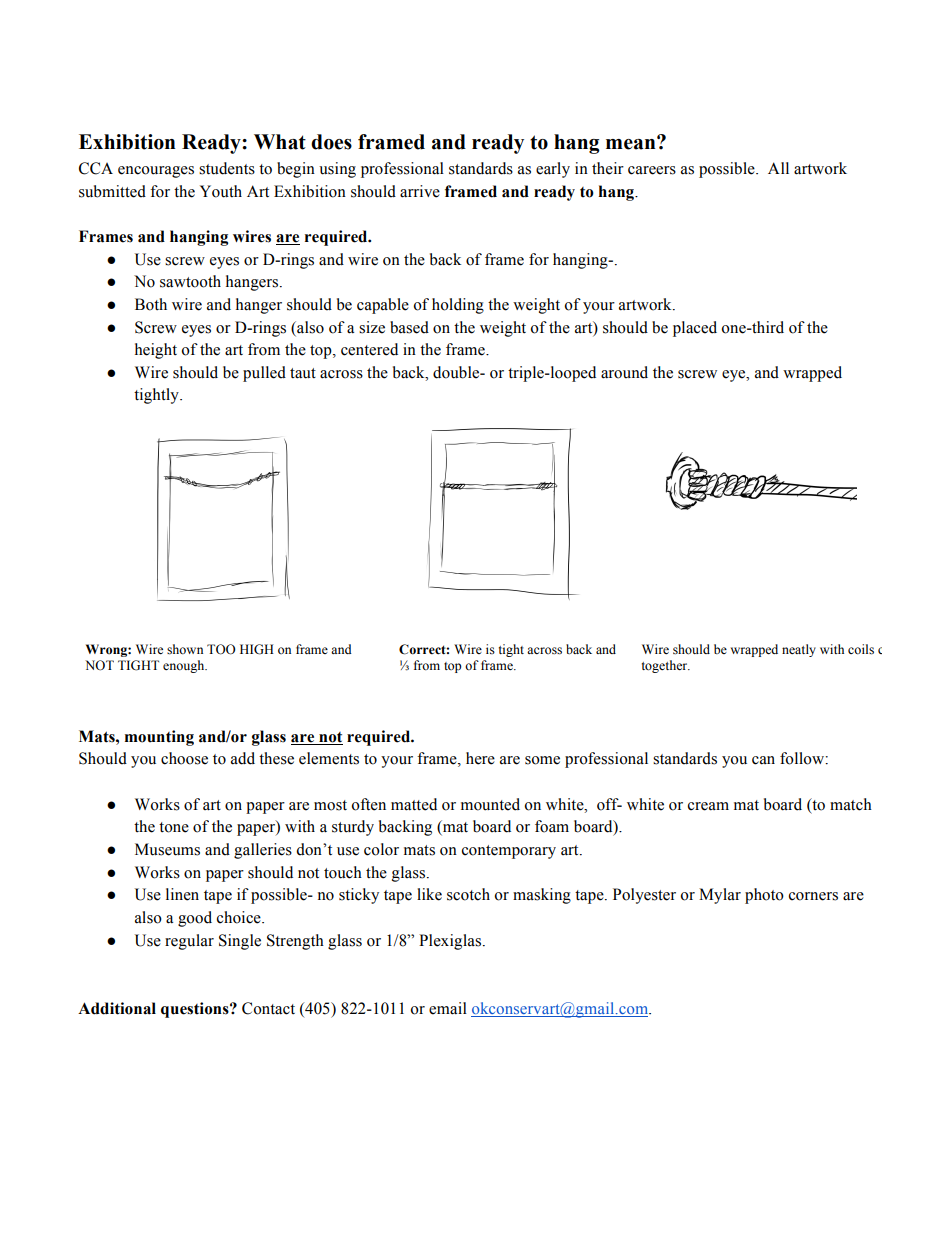 The image size is (952, 1233). I want to click on careers, so click(652, 170).
